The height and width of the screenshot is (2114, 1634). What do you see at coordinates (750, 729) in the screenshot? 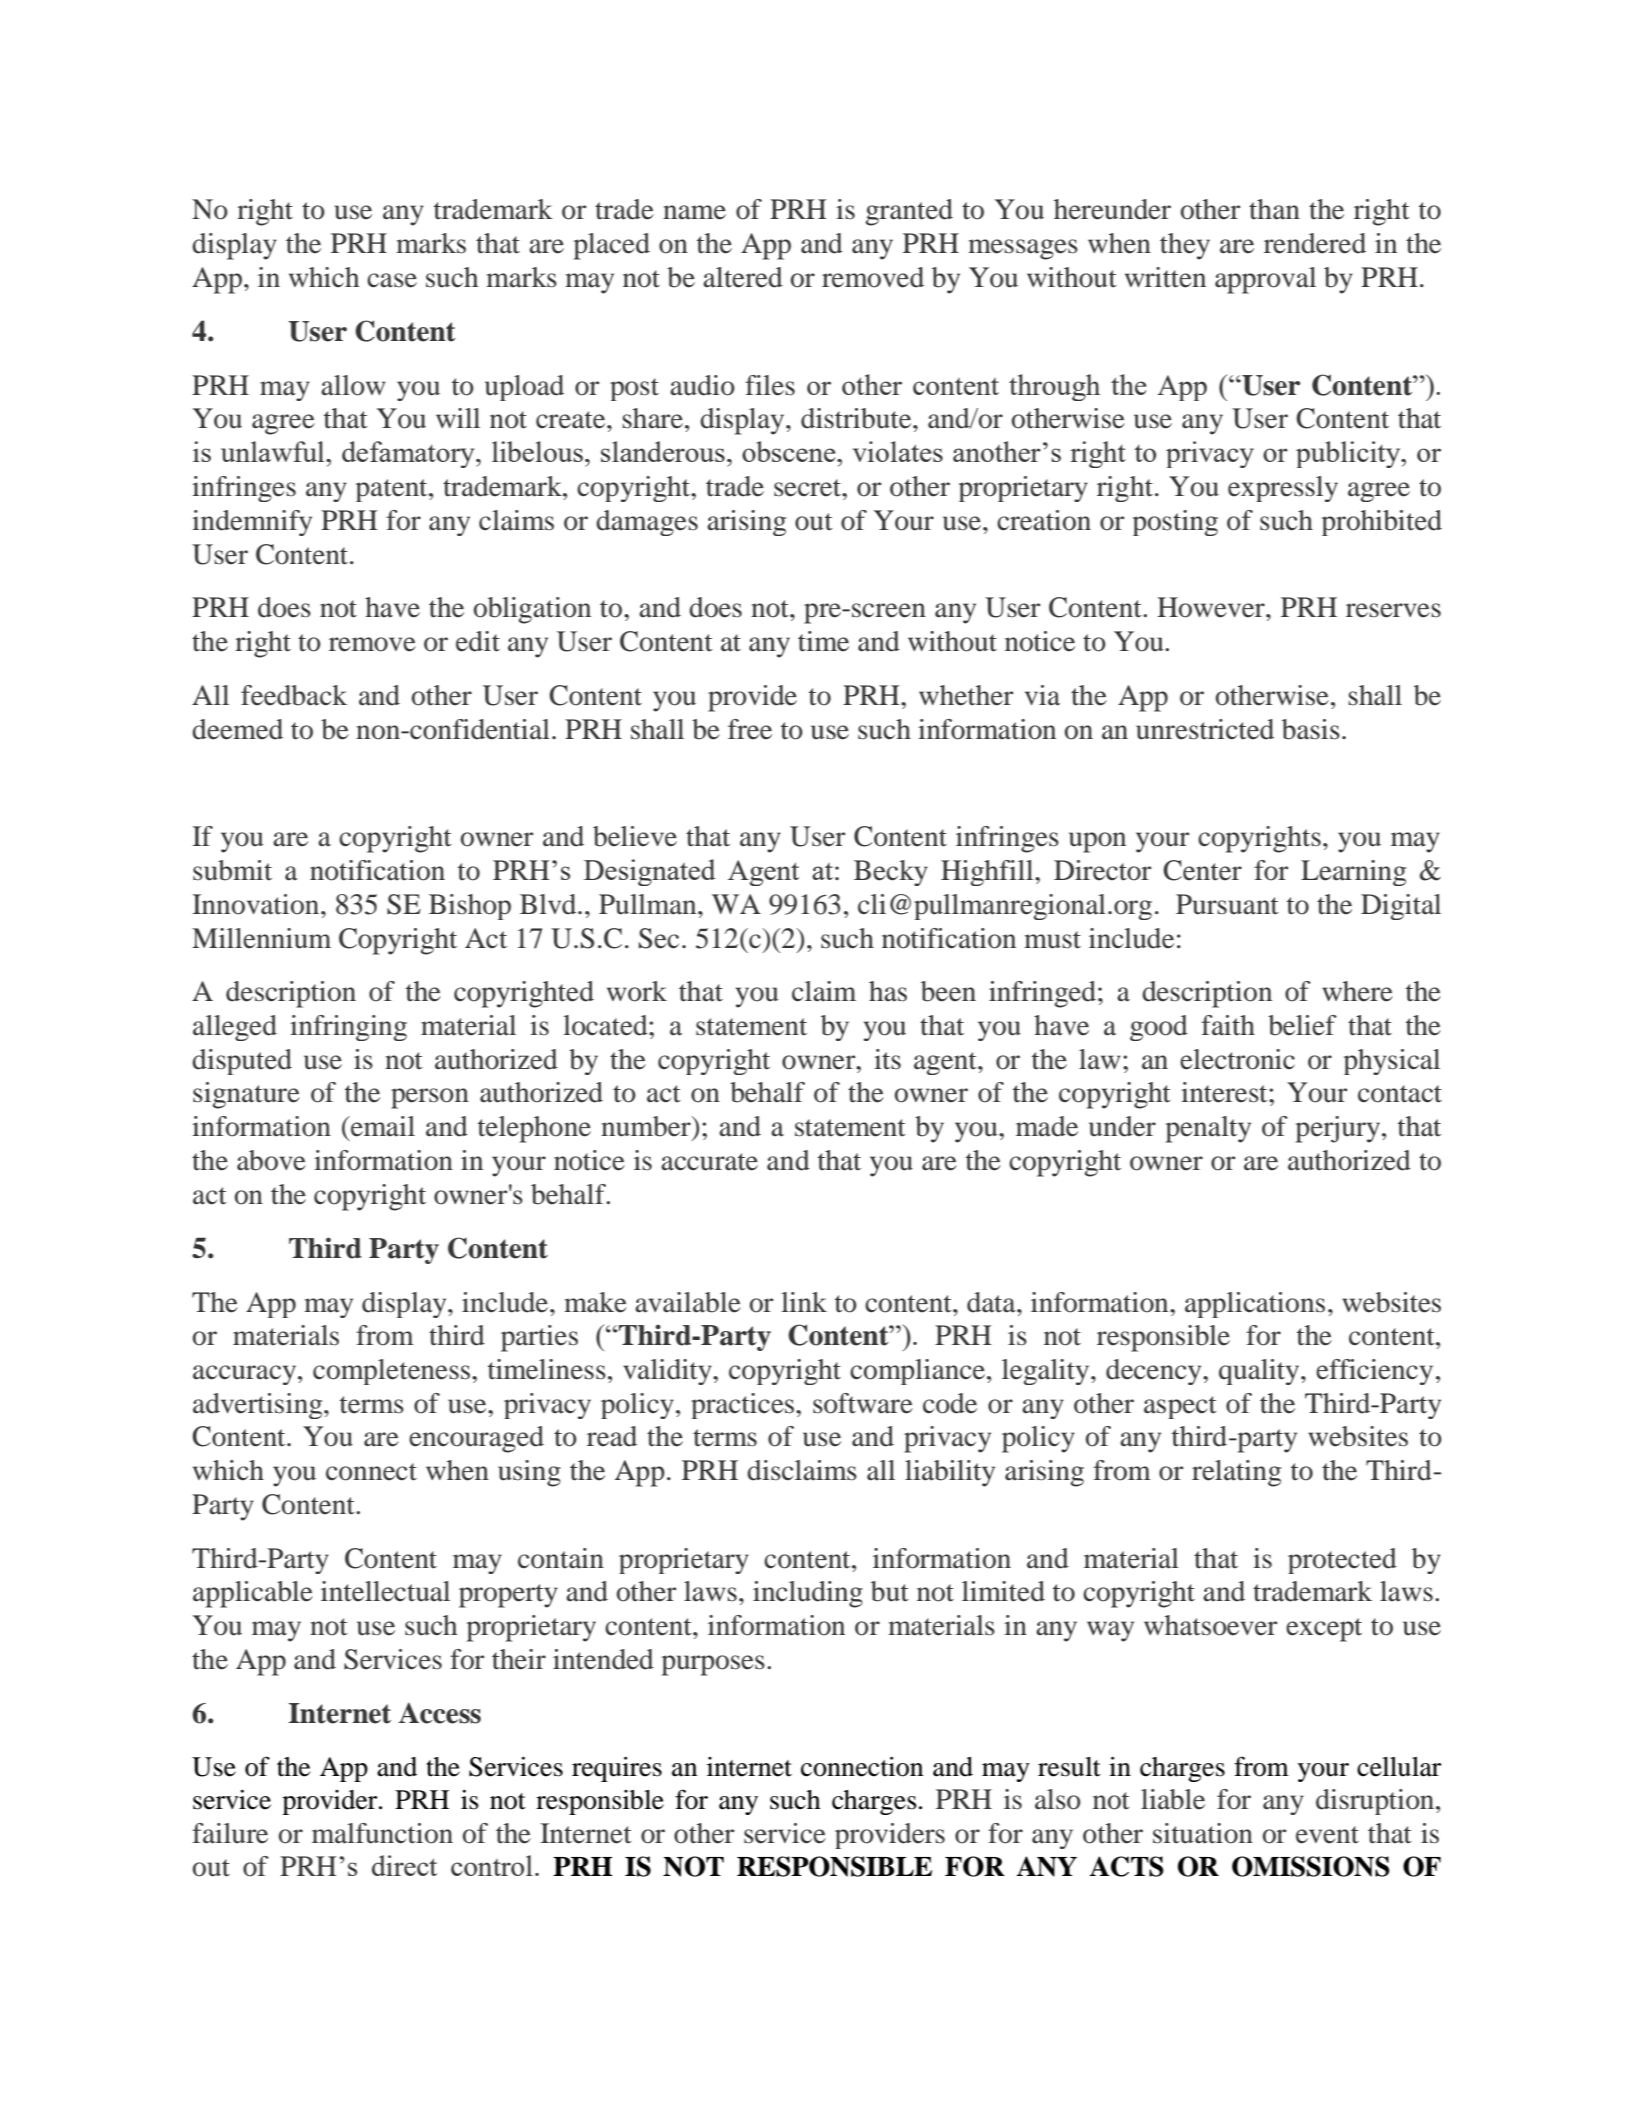
I see `free` at bounding box center [750, 729].
